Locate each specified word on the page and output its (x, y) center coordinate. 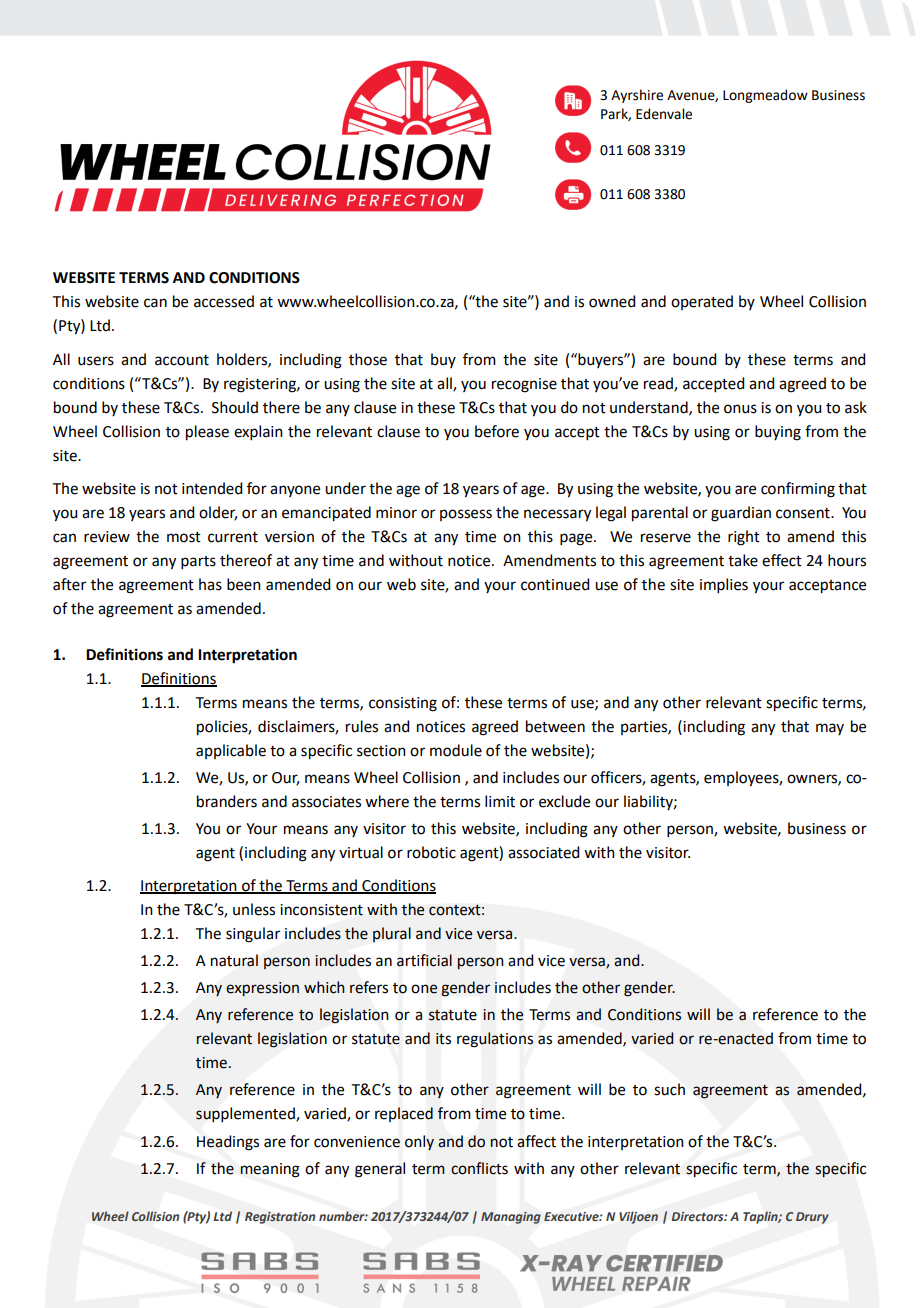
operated (702, 302)
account (182, 360)
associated (543, 852)
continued (555, 584)
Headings (228, 1143)
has (210, 584)
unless (254, 909)
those (368, 359)
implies (724, 585)
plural (392, 934)
